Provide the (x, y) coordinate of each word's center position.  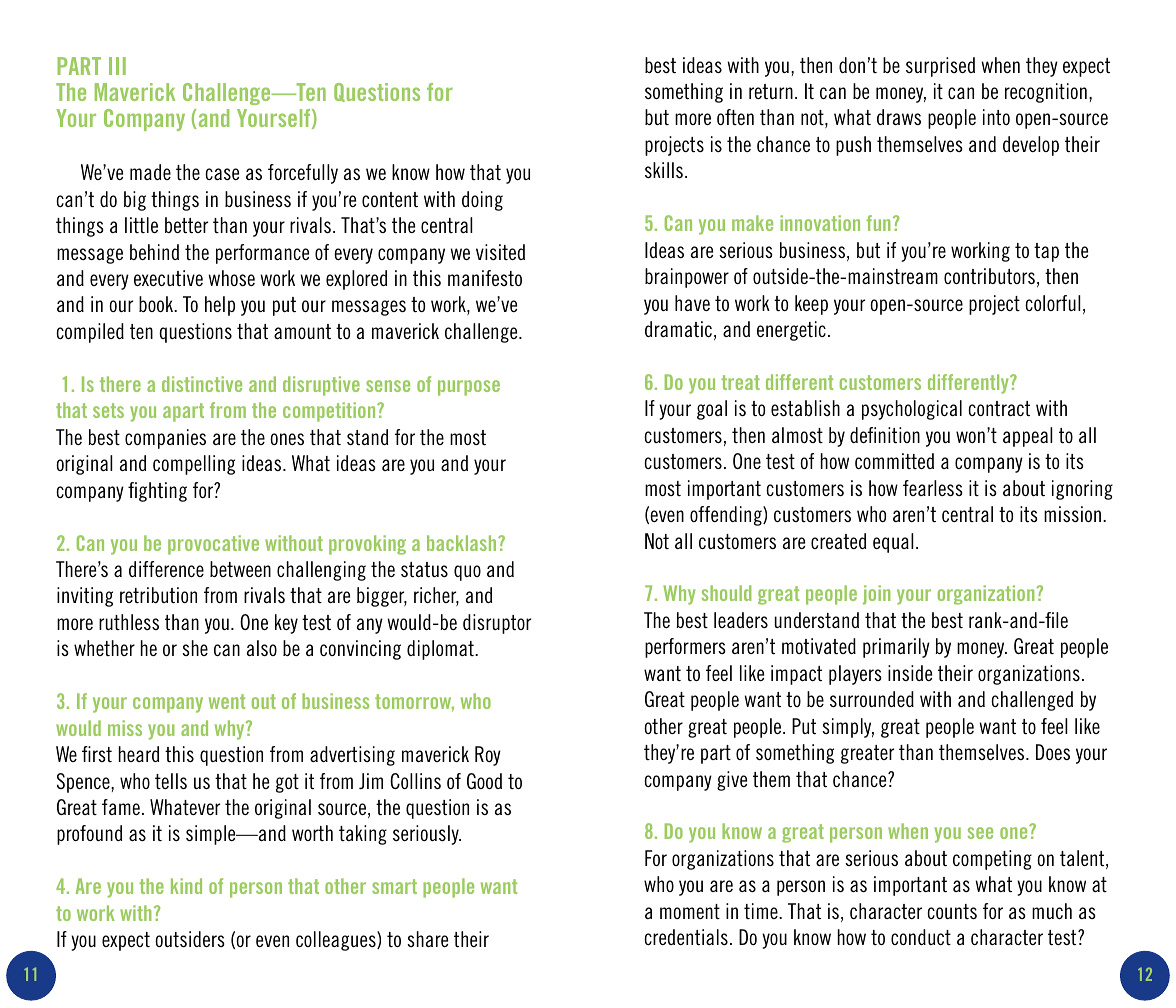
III (117, 66)
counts (952, 911)
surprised (940, 67)
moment (690, 911)
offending (727, 516)
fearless (933, 488)
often (735, 117)
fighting (157, 492)
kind (186, 886)
